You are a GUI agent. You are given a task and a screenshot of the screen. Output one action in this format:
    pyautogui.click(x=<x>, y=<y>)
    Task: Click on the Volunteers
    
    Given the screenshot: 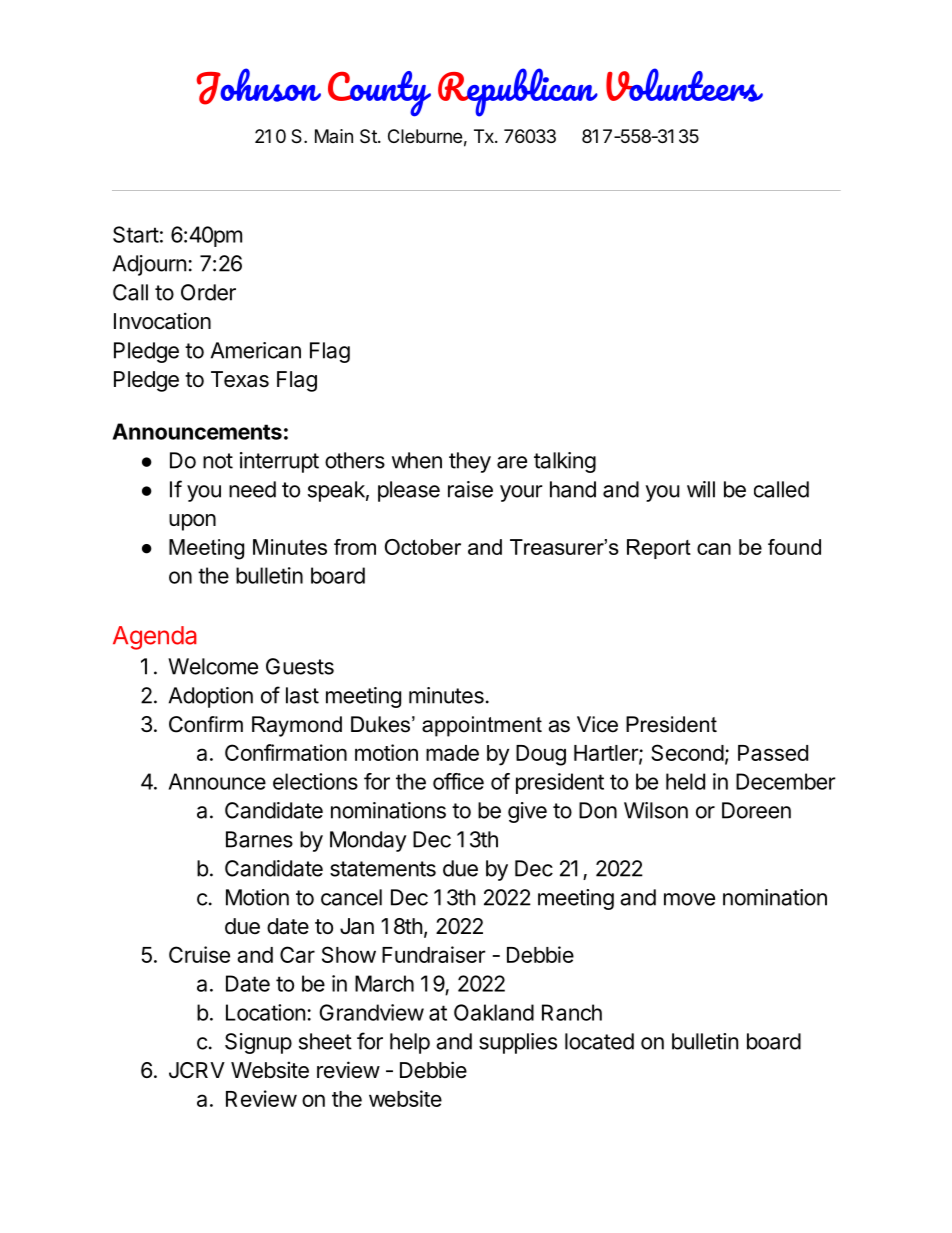 What is the action you would take?
    pyautogui.click(x=684, y=85)
